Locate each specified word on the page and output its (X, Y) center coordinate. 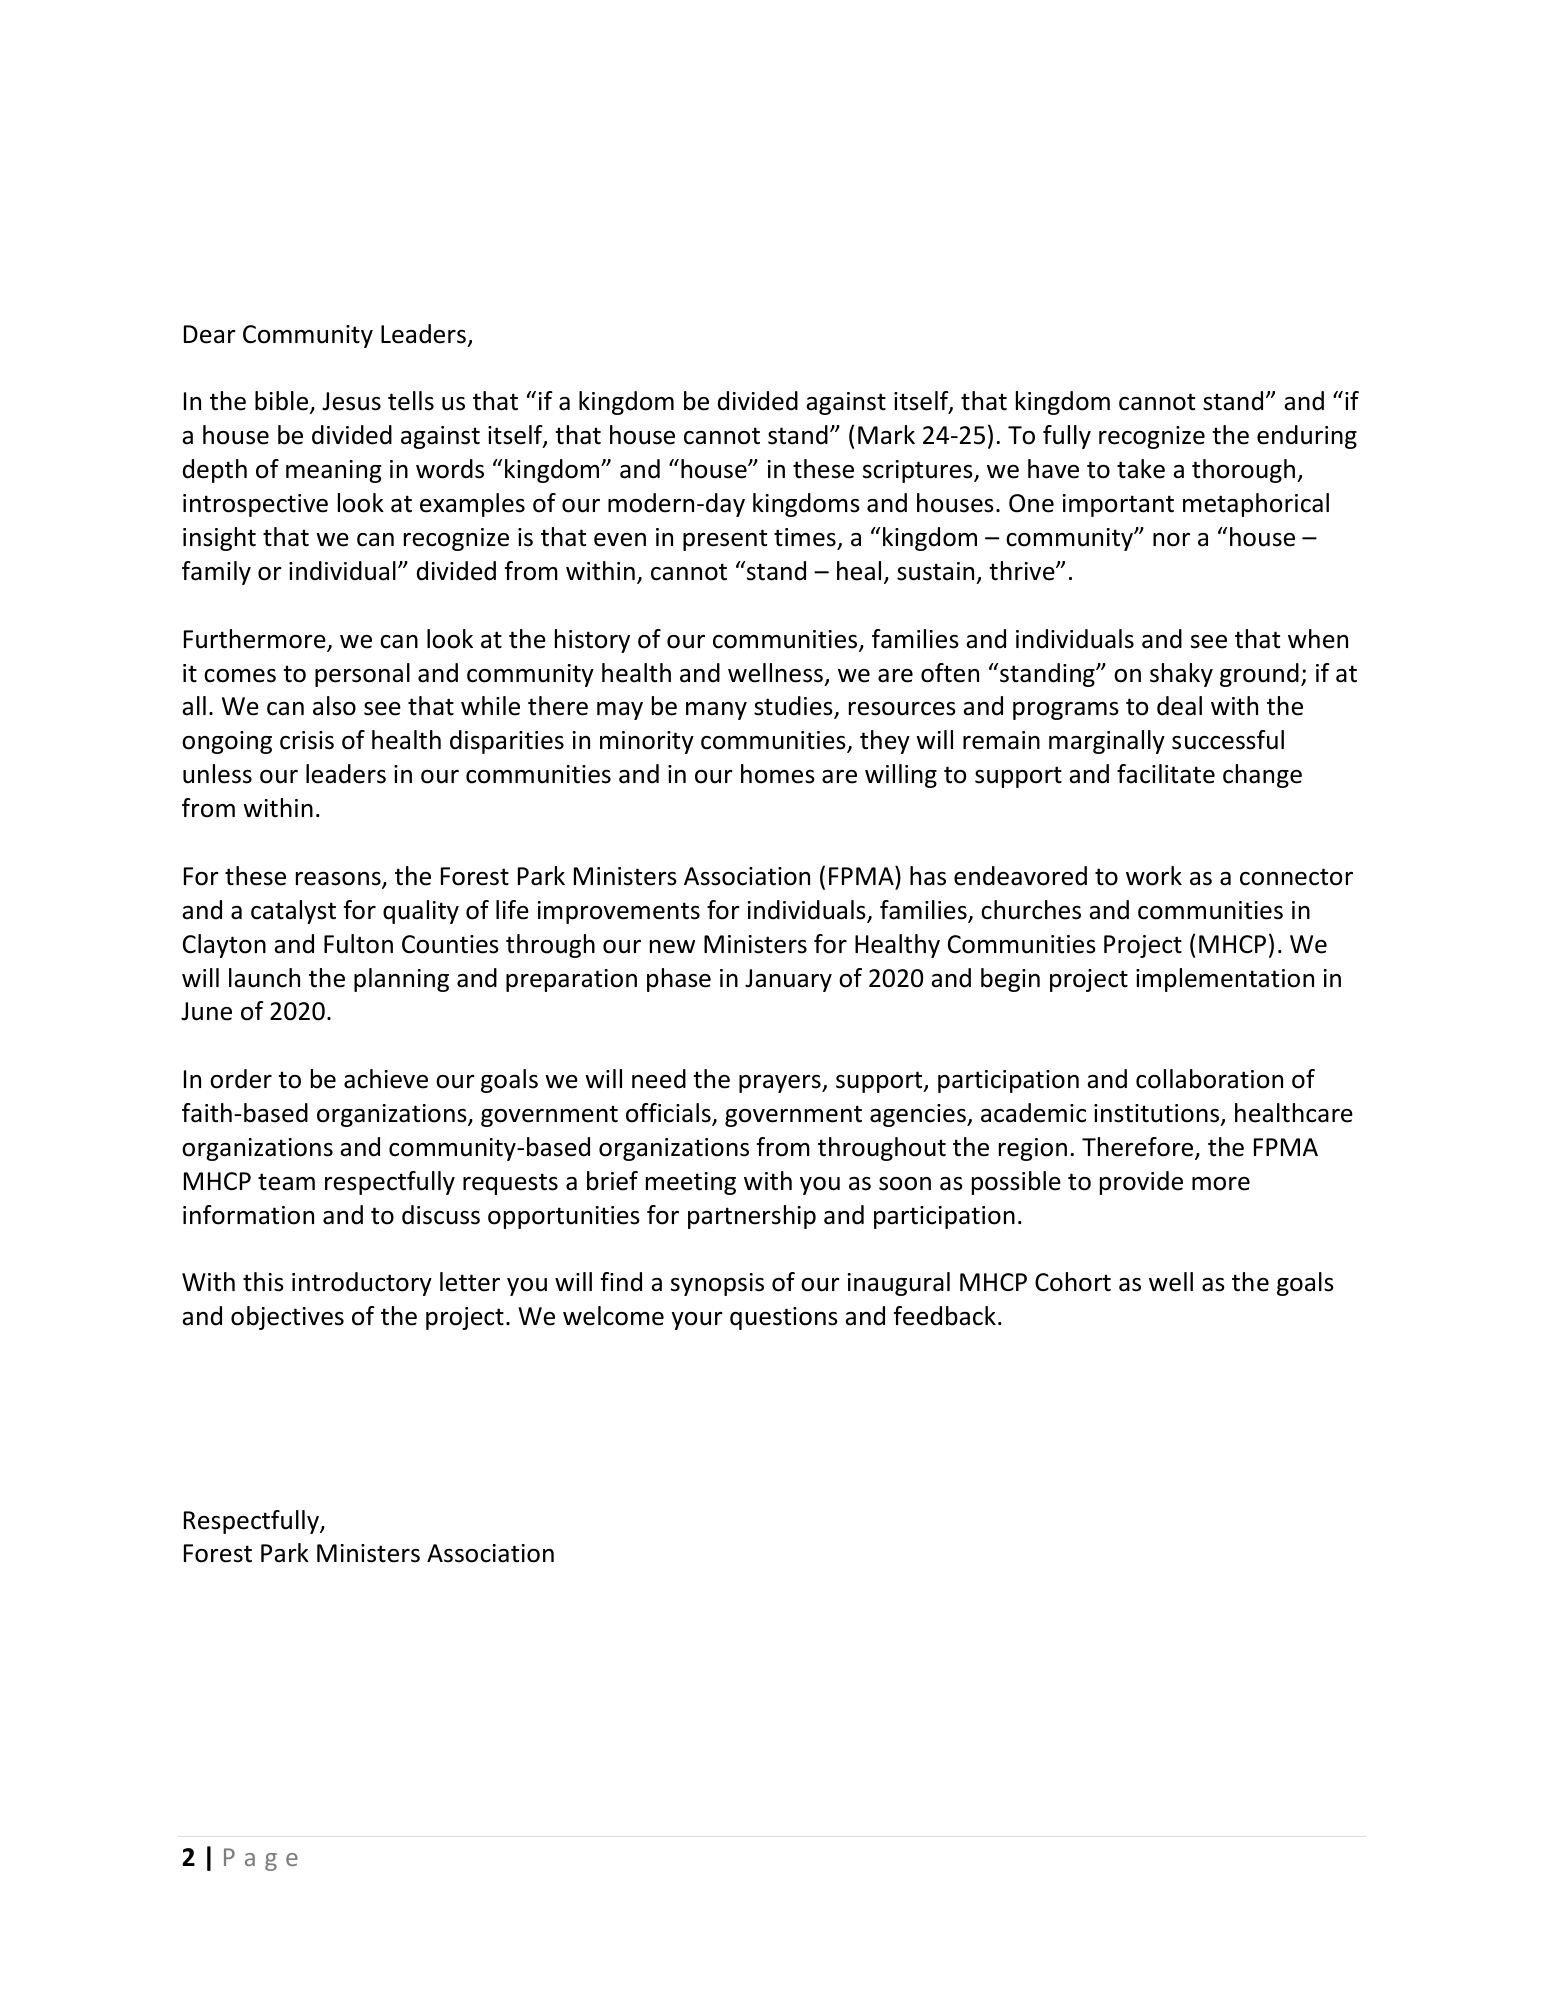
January (788, 980)
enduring (1307, 437)
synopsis (717, 1284)
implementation (1225, 980)
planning (401, 980)
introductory (362, 1284)
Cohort (1073, 1282)
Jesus (351, 401)
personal (362, 675)
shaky (1181, 675)
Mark (886, 435)
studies (794, 707)
